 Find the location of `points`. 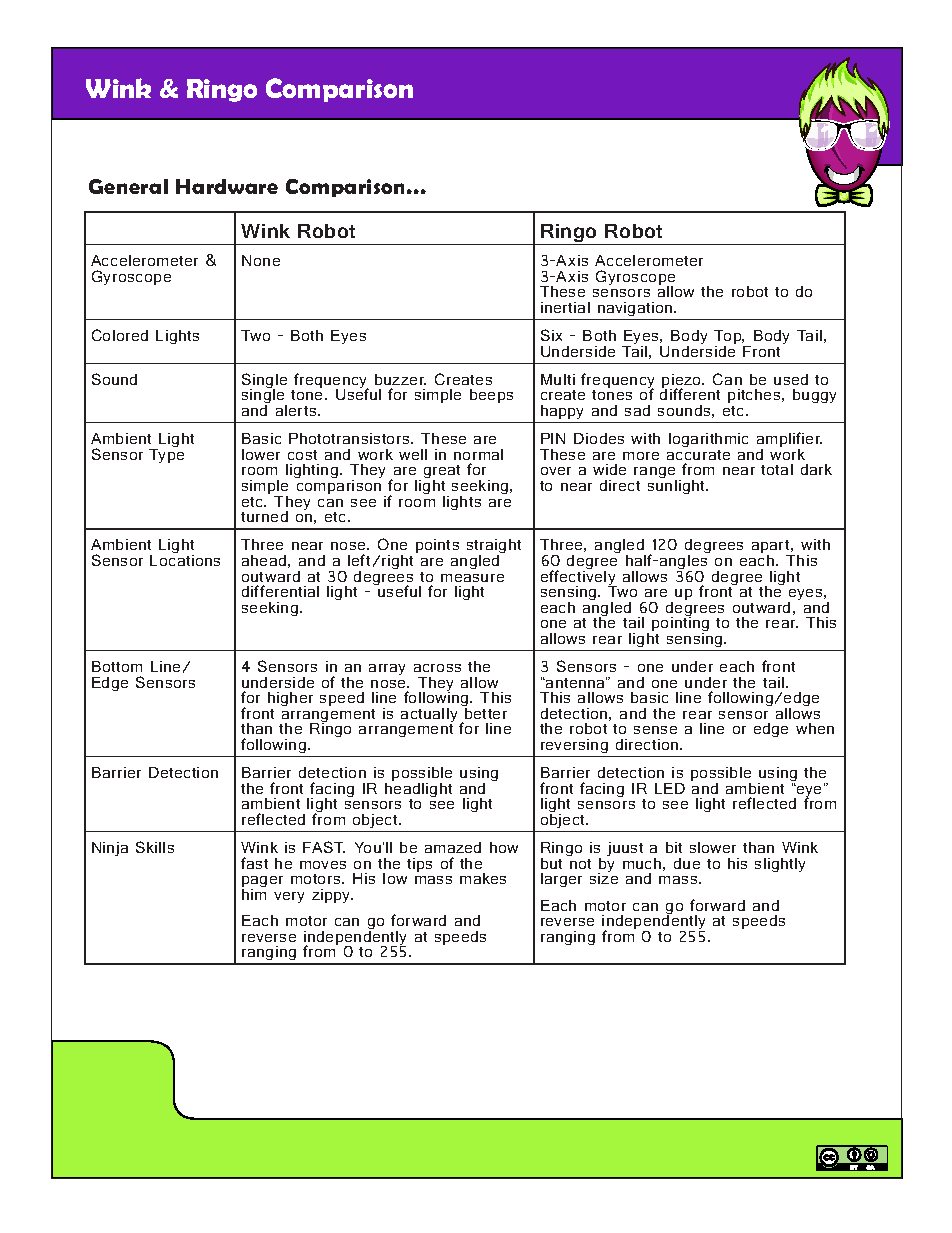

points is located at coordinates (437, 546).
